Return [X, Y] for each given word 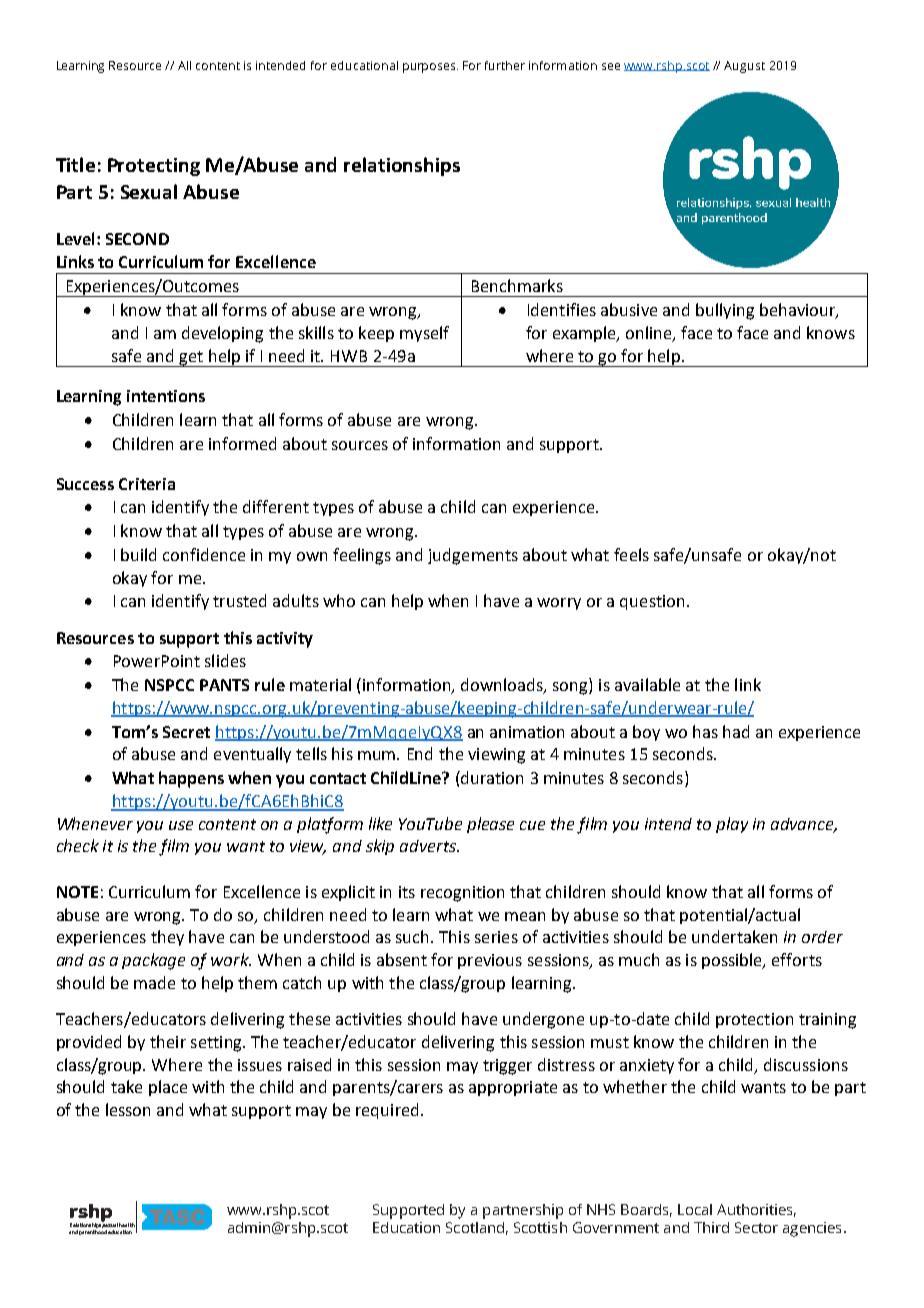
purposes [430, 68]
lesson [128, 1109]
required [387, 1111]
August [744, 67]
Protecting [154, 167]
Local [695, 1209]
